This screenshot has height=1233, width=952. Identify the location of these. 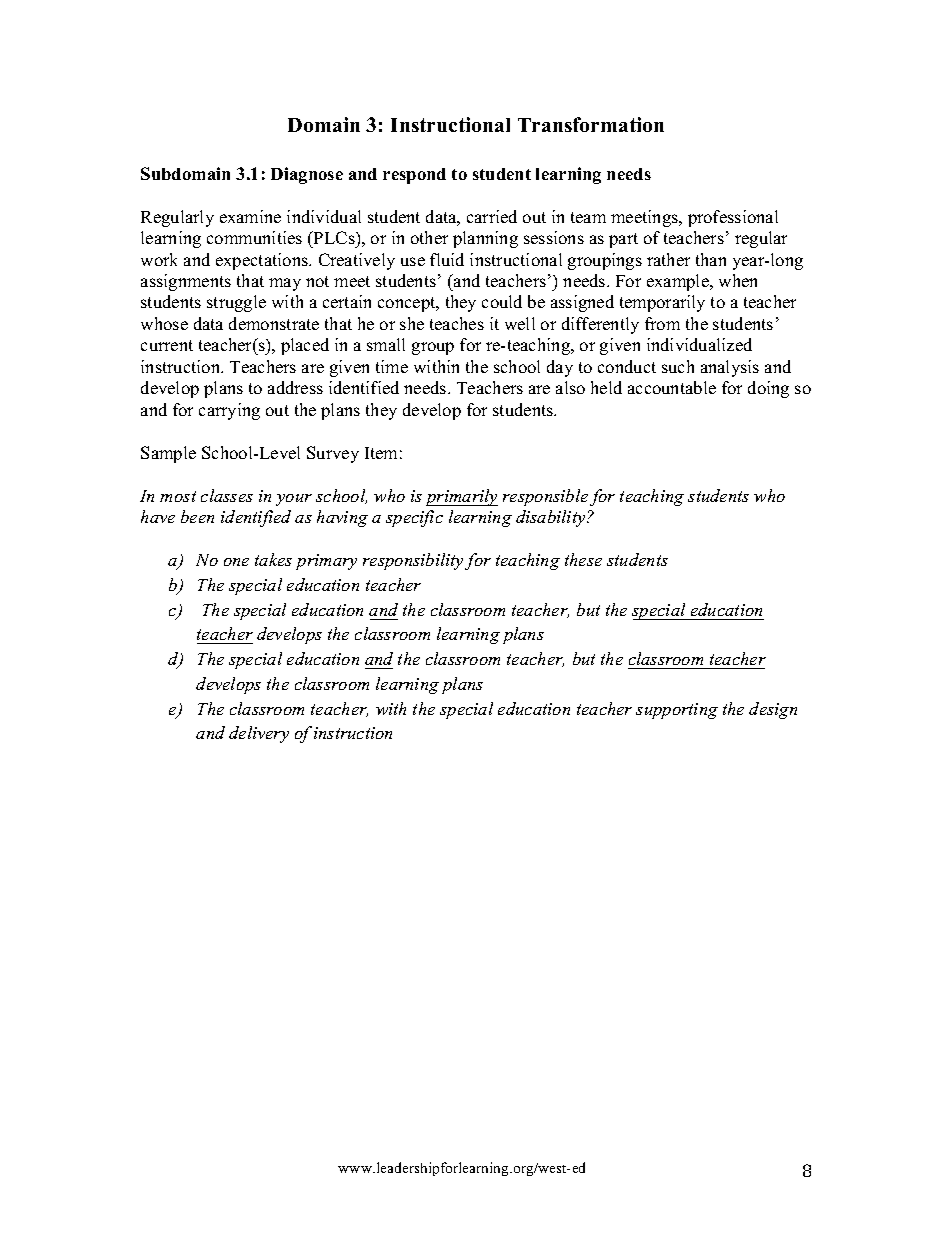
(583, 559).
